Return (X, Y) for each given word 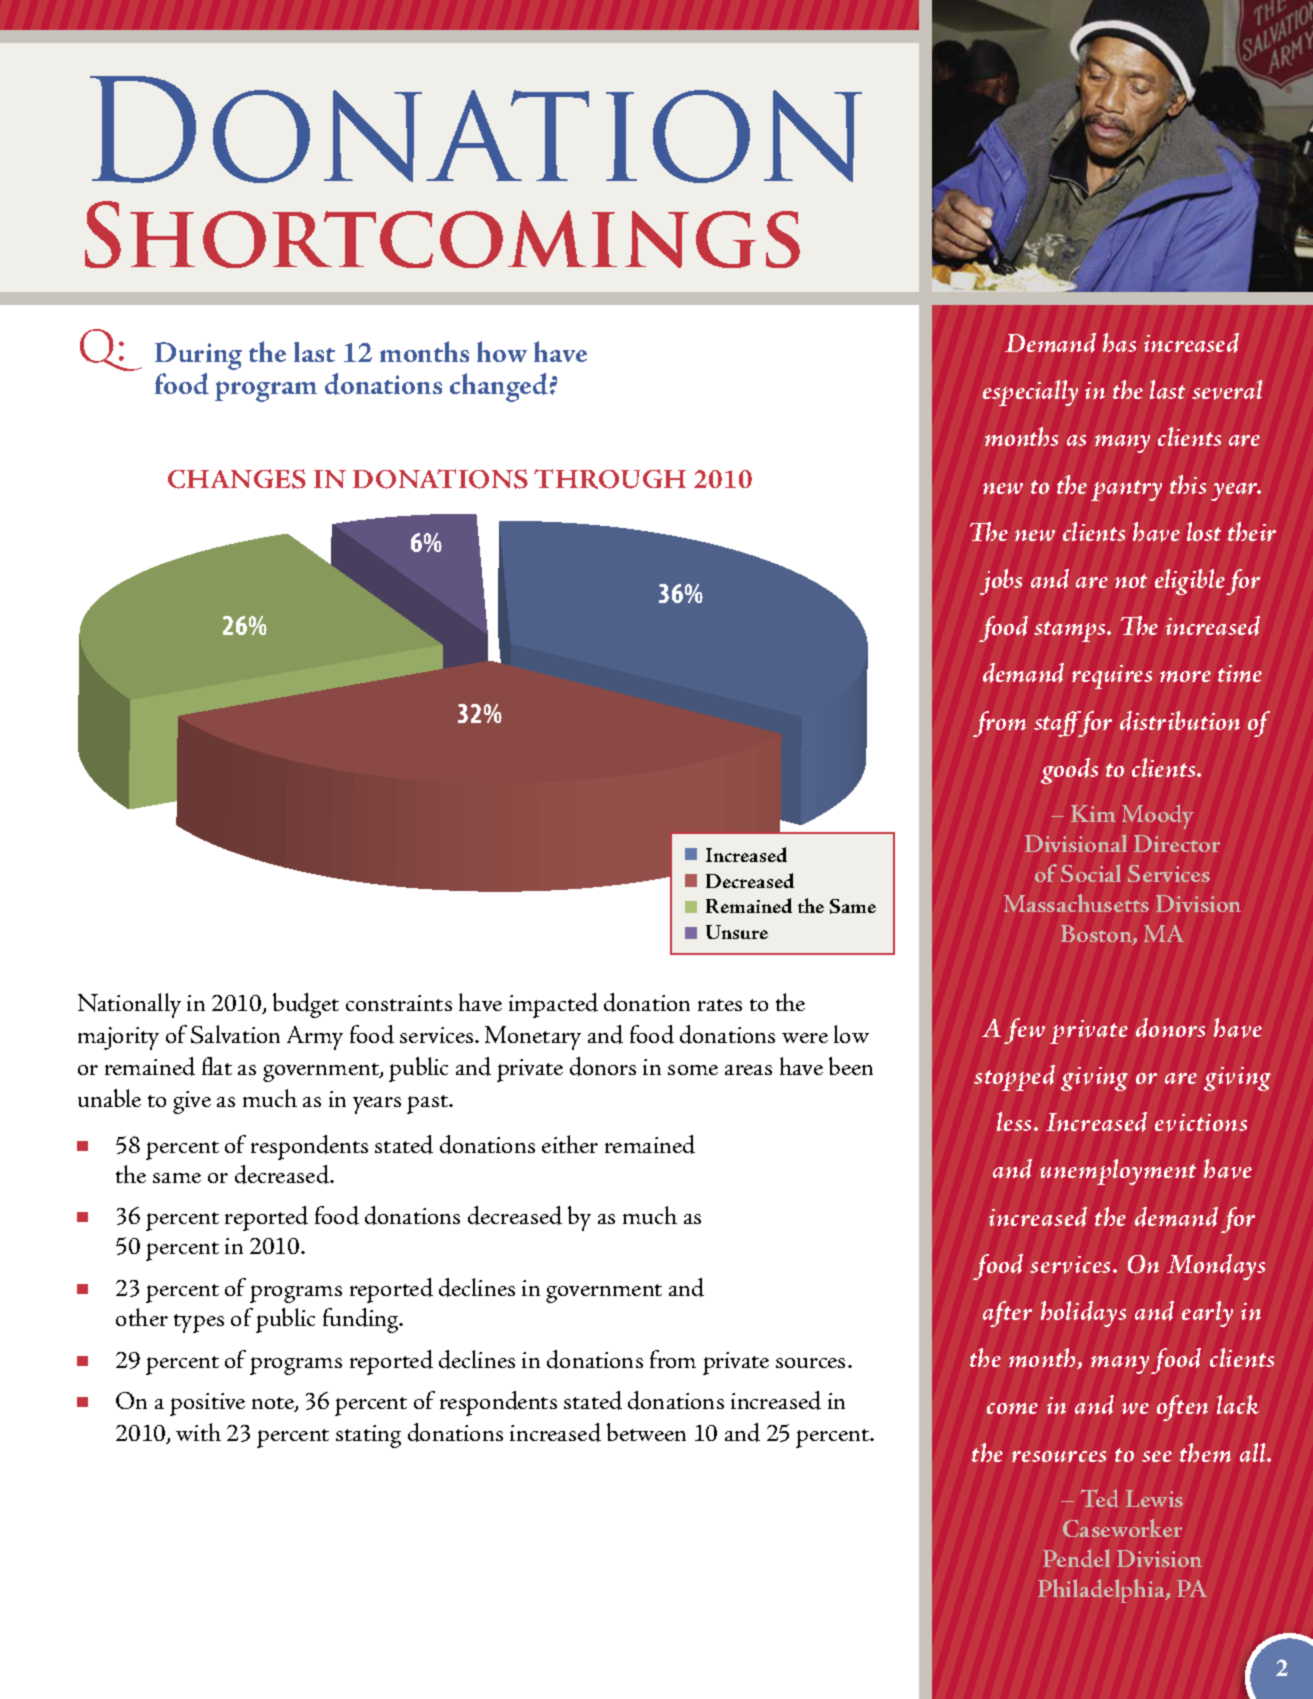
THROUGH (610, 479)
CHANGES (237, 479)
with (198, 1432)
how (502, 351)
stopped (1014, 1078)
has (1119, 342)
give (192, 1102)
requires (1112, 677)
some (693, 1070)
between (646, 1432)
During (198, 356)
